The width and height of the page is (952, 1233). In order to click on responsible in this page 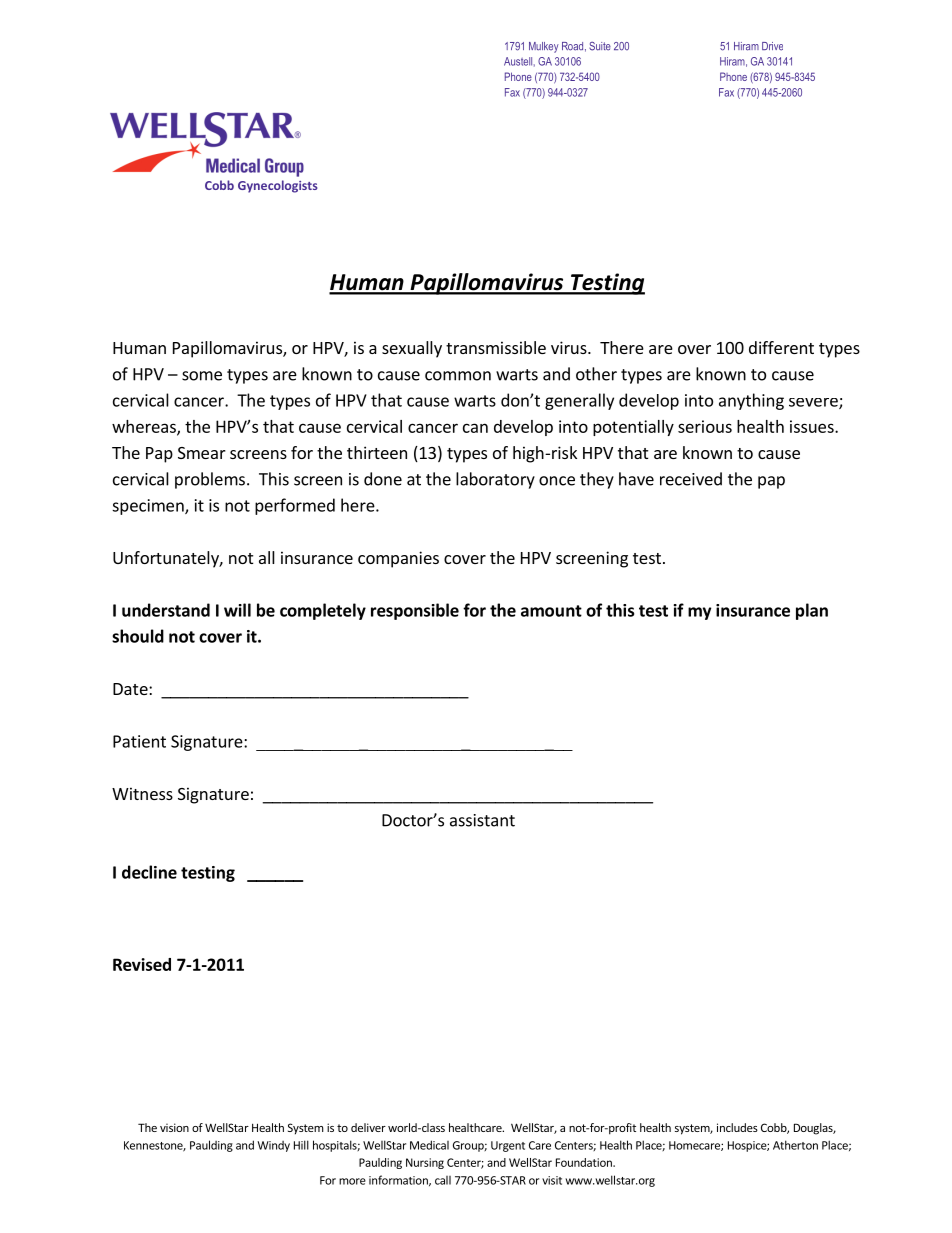, I will do `click(415, 611)`.
